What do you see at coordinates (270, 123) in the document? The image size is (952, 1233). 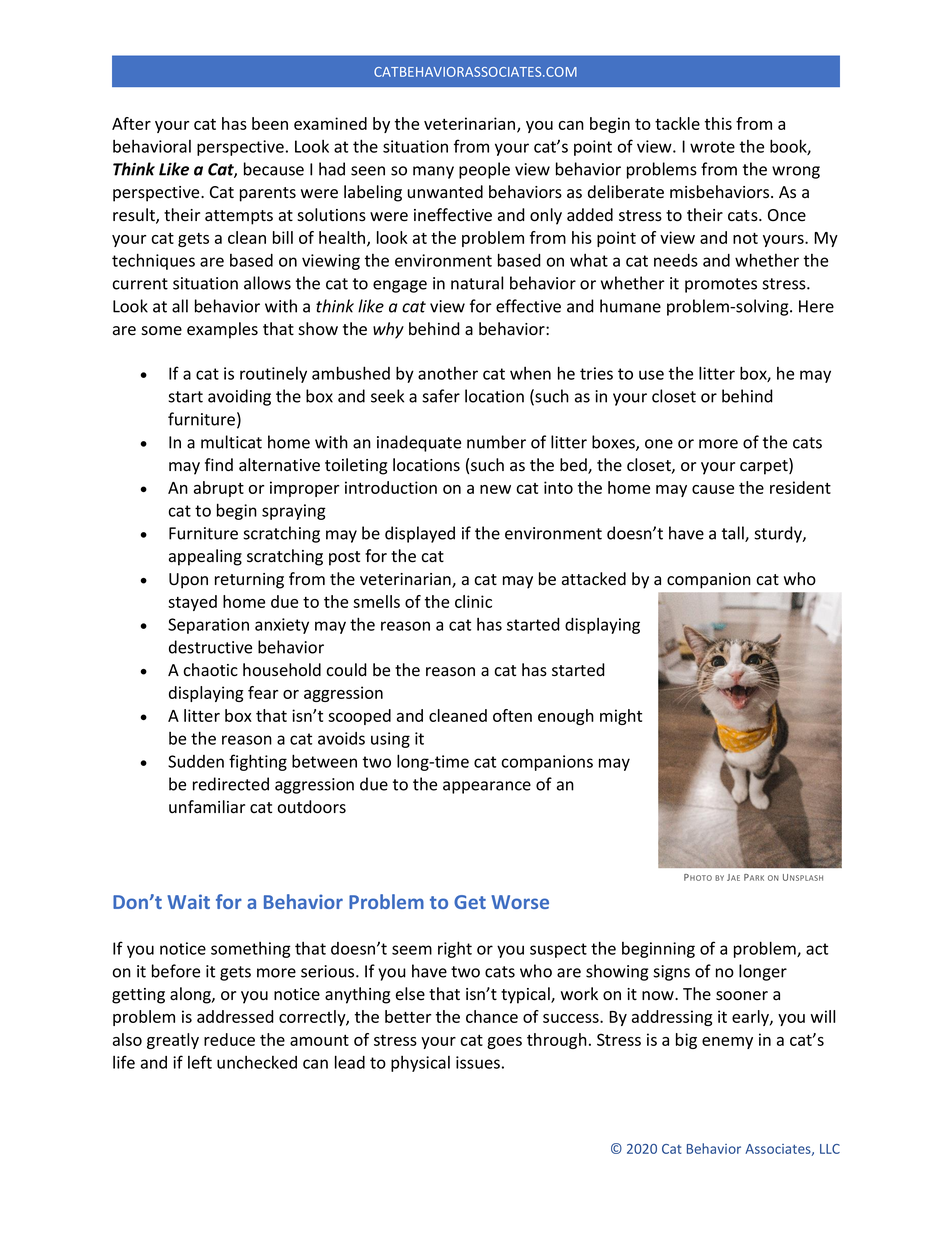 I see `been` at bounding box center [270, 123].
